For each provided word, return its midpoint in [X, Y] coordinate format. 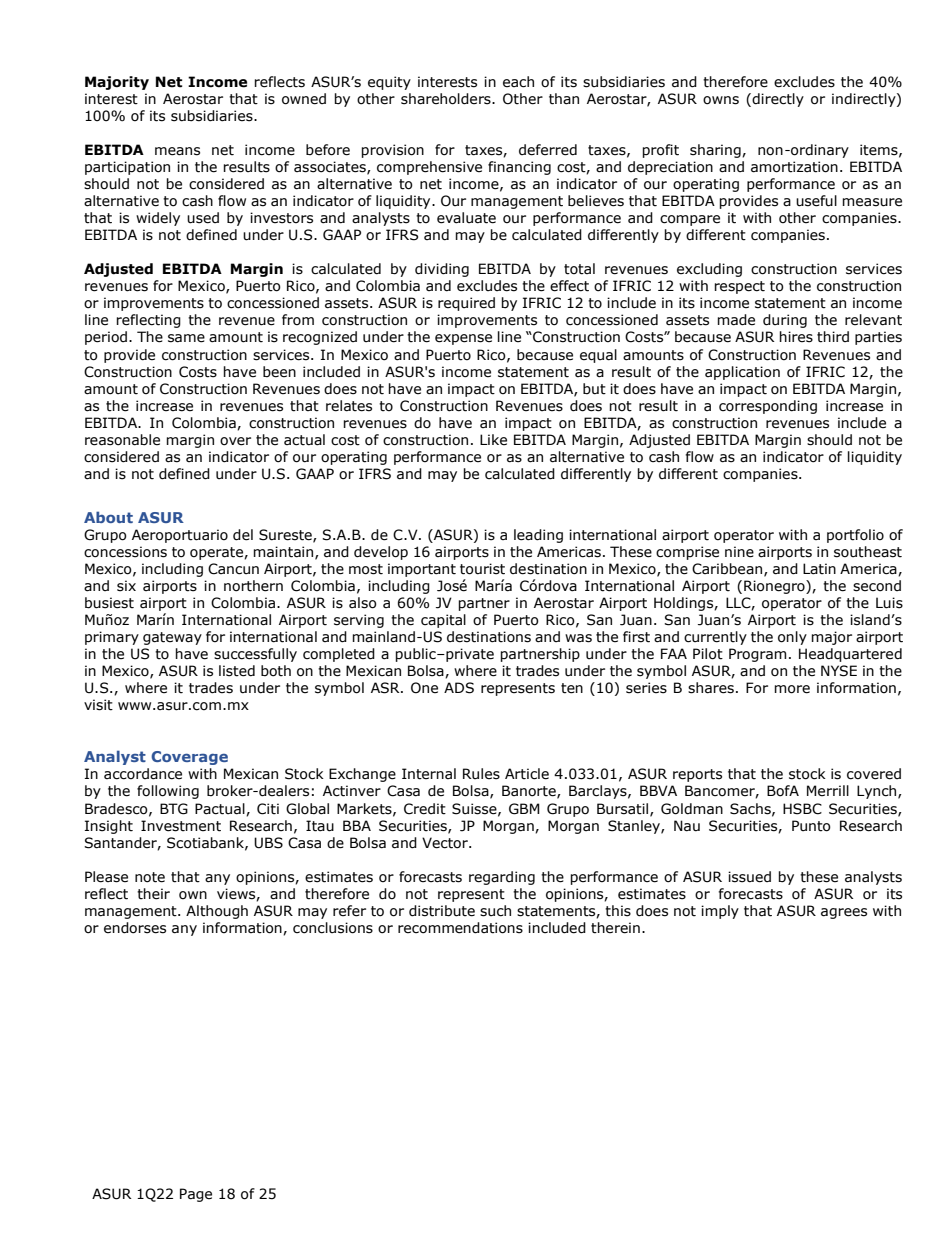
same [186, 338]
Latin [819, 569]
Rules [481, 774]
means [177, 151]
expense [463, 339]
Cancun [233, 569]
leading [538, 536]
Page [196, 1195]
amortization [794, 167]
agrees [844, 913]
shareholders [447, 99]
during [785, 321]
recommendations [460, 928]
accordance [143, 774]
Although [217, 912]
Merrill [828, 791]
